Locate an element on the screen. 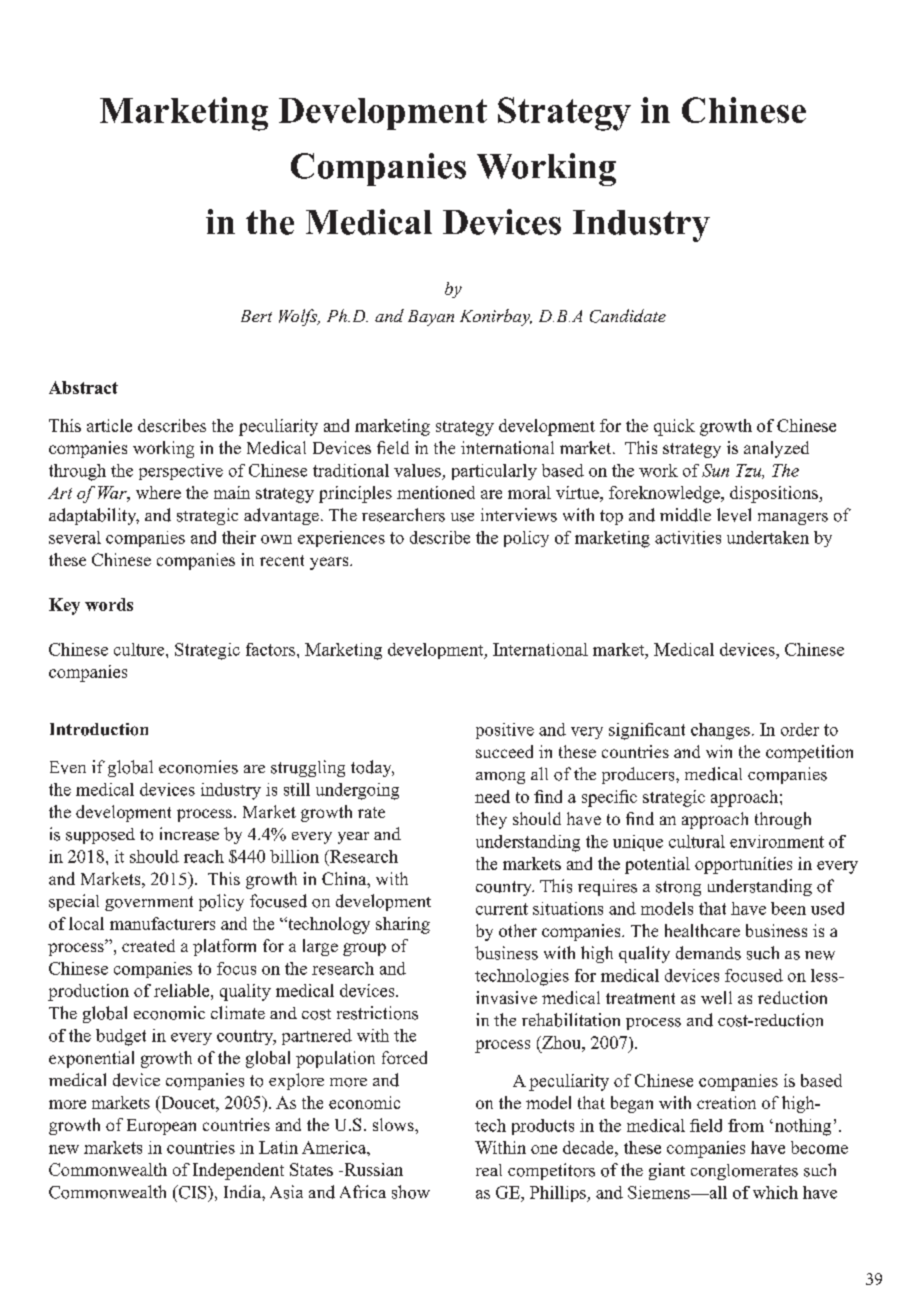 Image resolution: width=924 pixels, height=1308 pixels. succeed is located at coordinates (504, 751).
